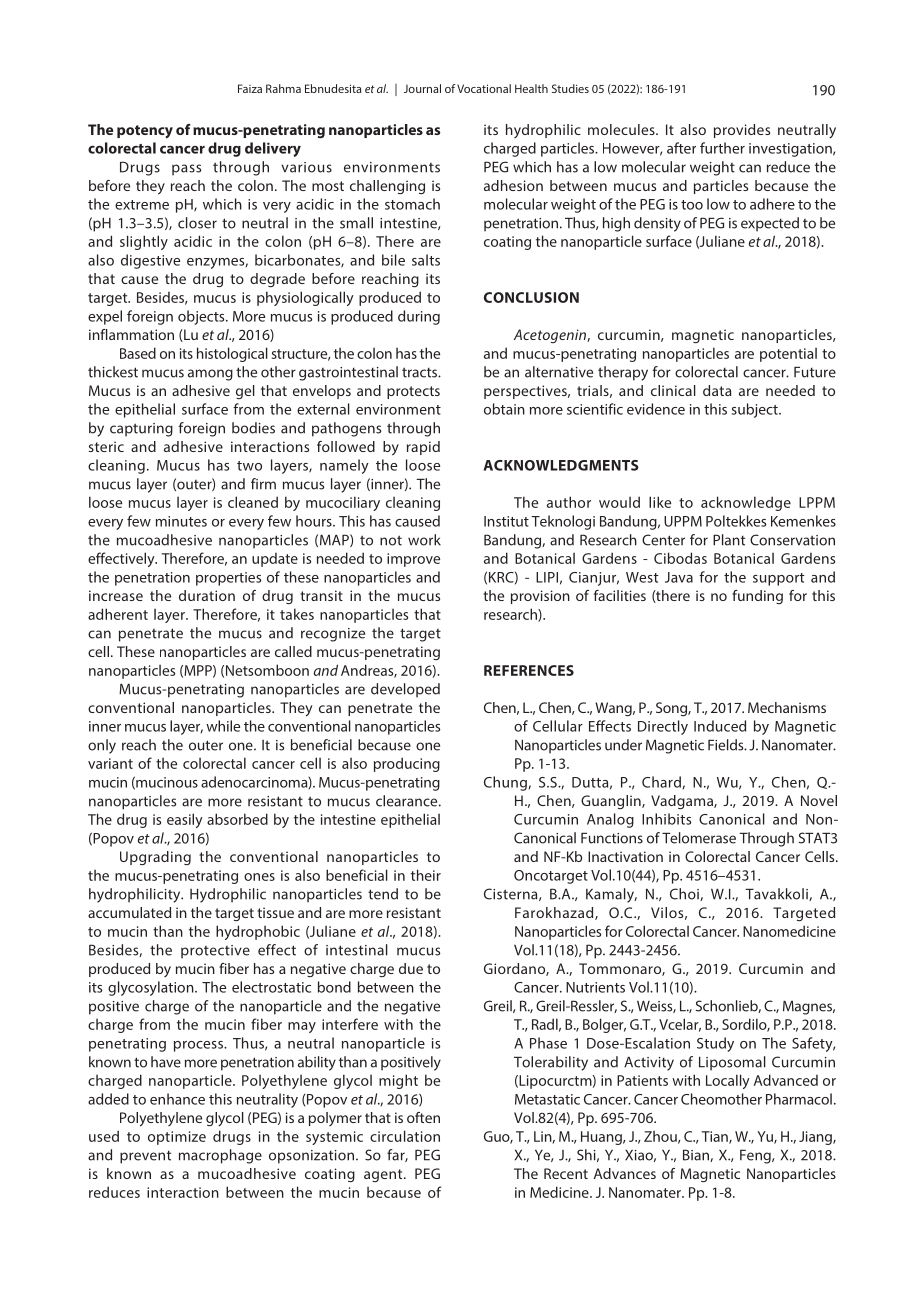 This image has height=1308, width=924. I want to click on duration, so click(207, 595).
